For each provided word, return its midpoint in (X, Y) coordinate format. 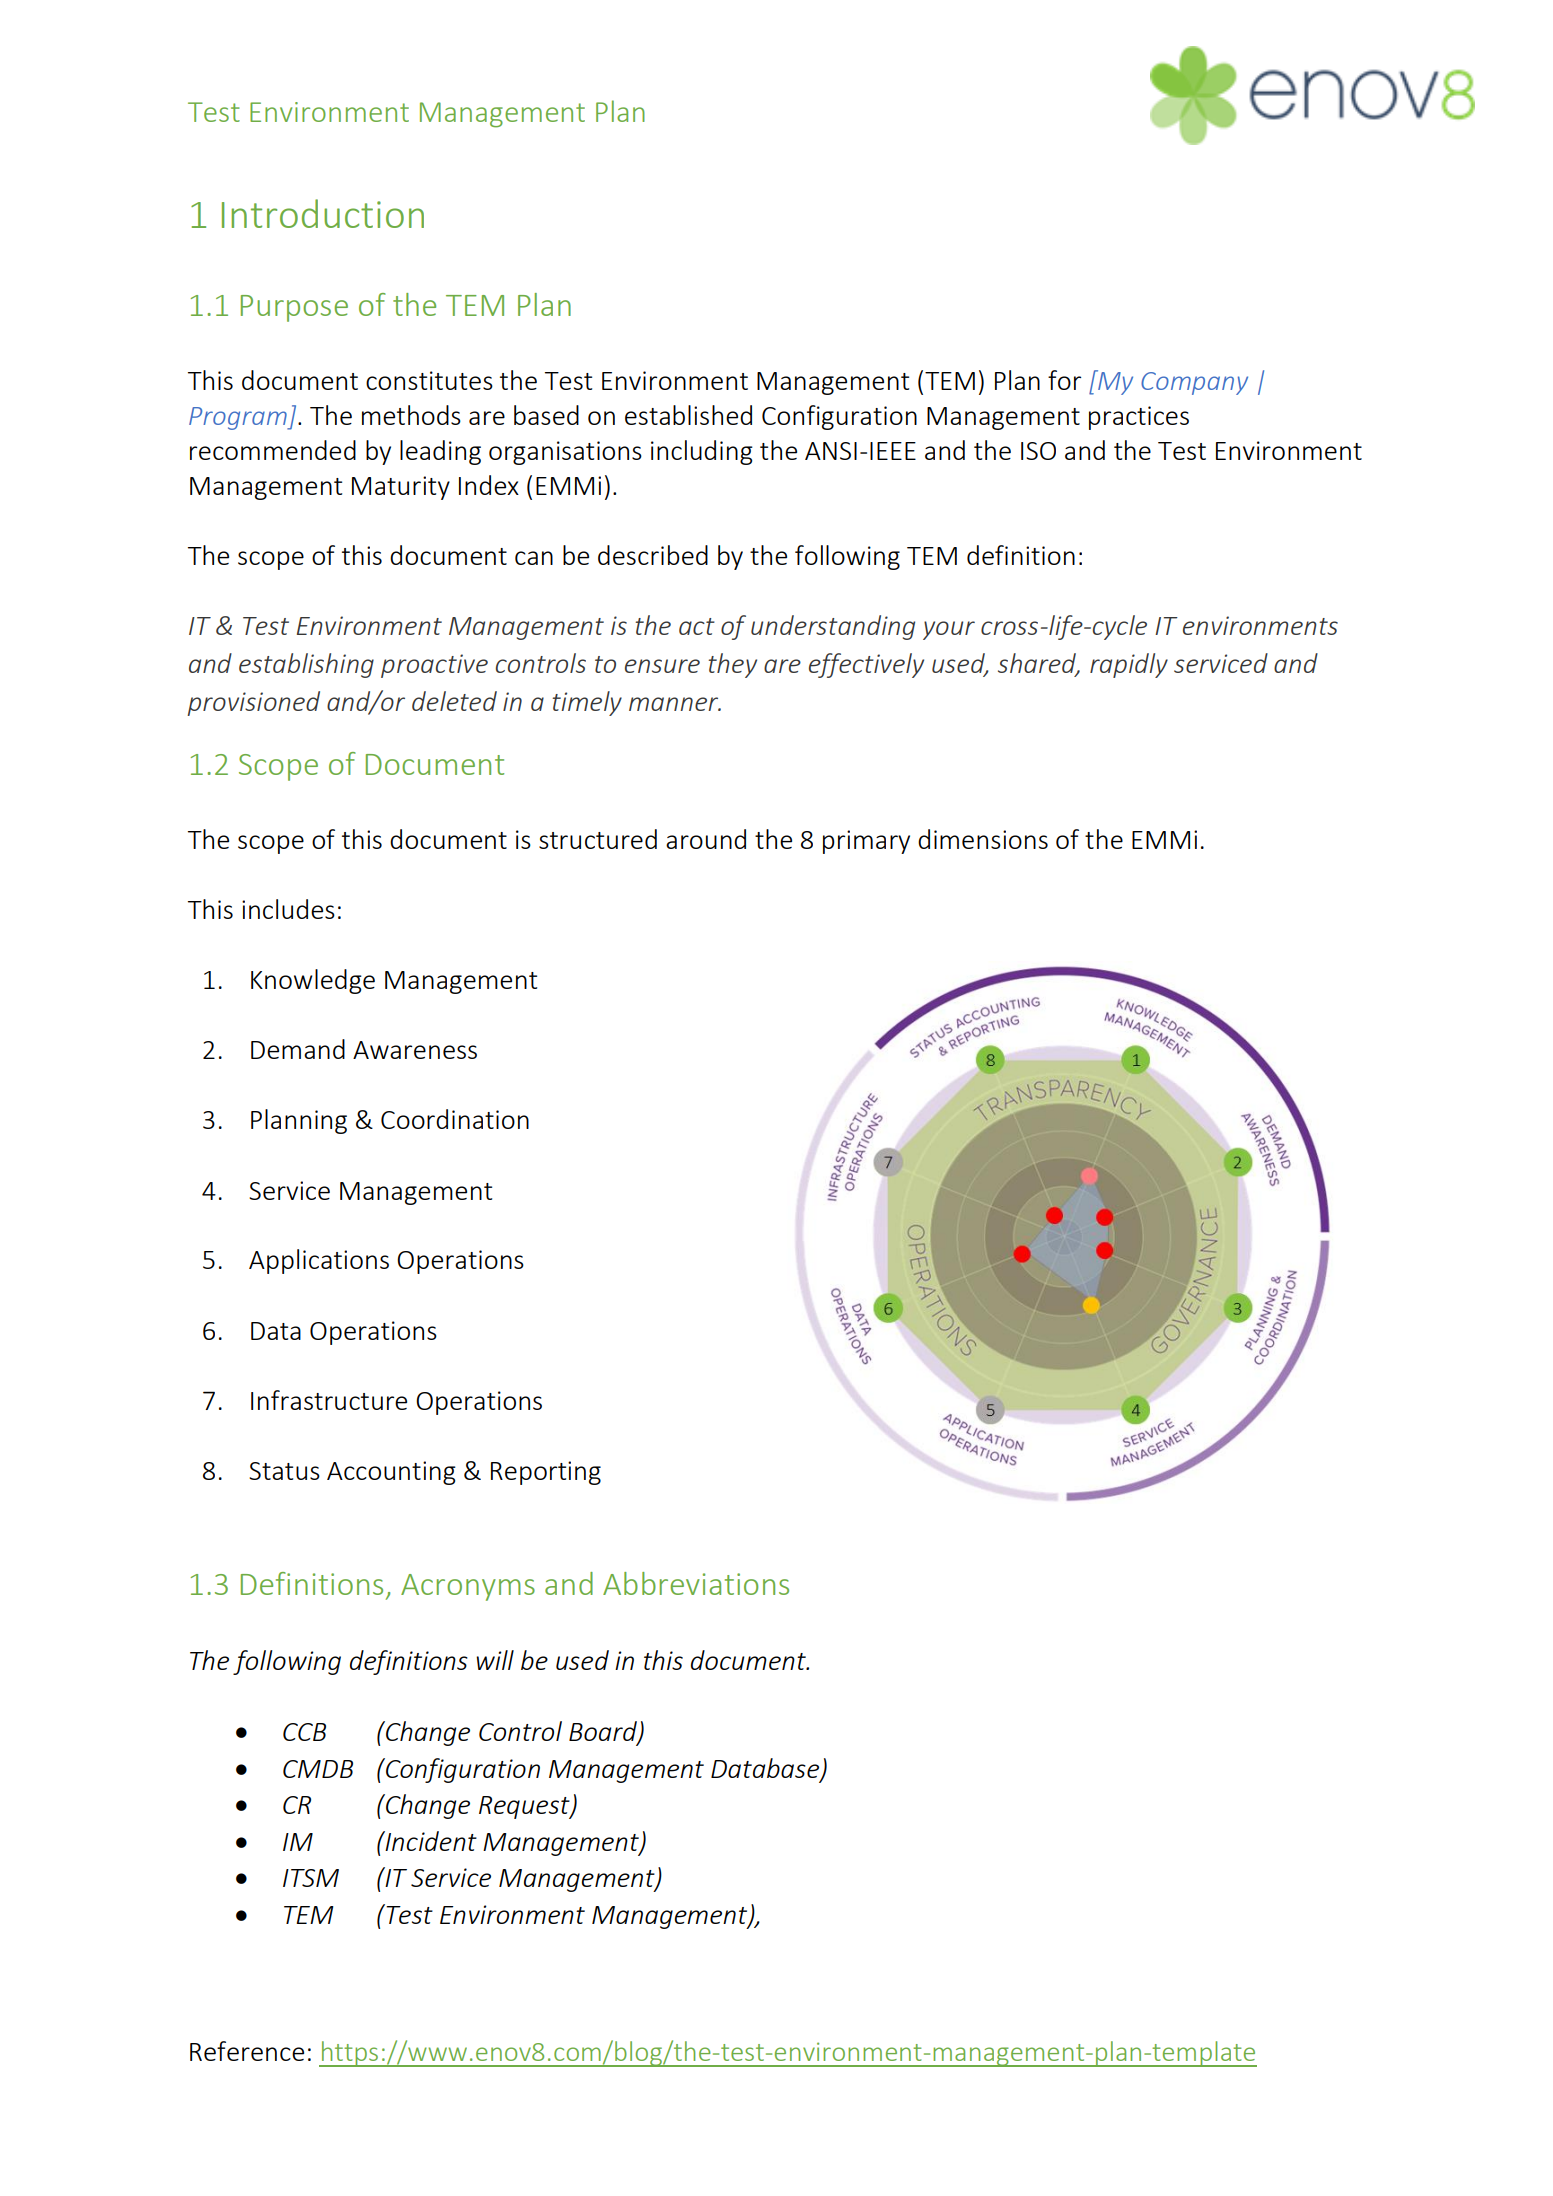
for (1064, 380)
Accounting (391, 1473)
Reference (247, 2051)
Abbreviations (696, 1583)
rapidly (1129, 665)
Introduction (323, 213)
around (706, 839)
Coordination (455, 1119)
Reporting (546, 1473)
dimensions (983, 839)
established (688, 415)
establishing (306, 665)
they (732, 665)
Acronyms (468, 1587)
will (495, 1660)
